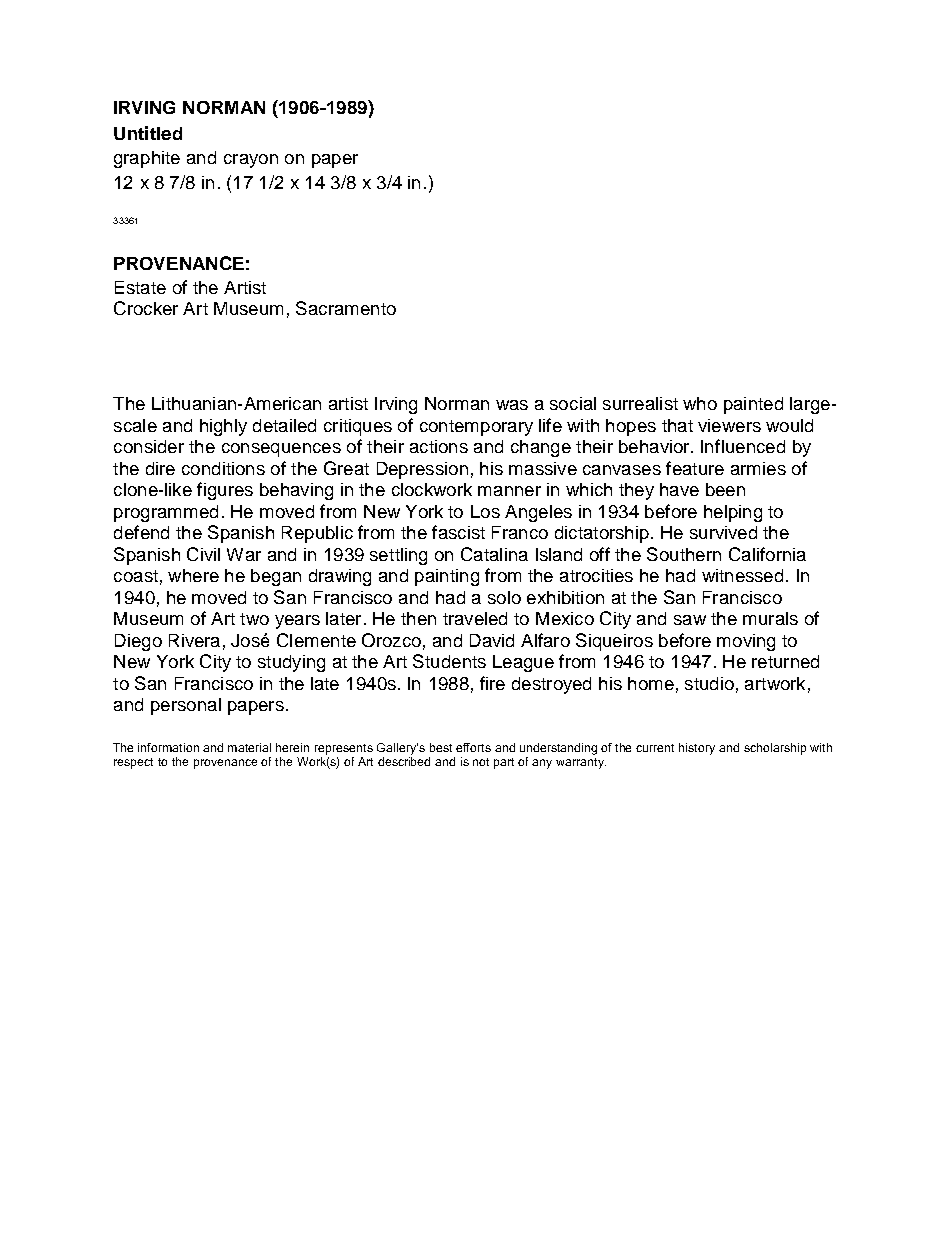 The width and height of the page is (952, 1233). Describe the element at coordinates (346, 308) in the page. I see `Sacramento` at that location.
